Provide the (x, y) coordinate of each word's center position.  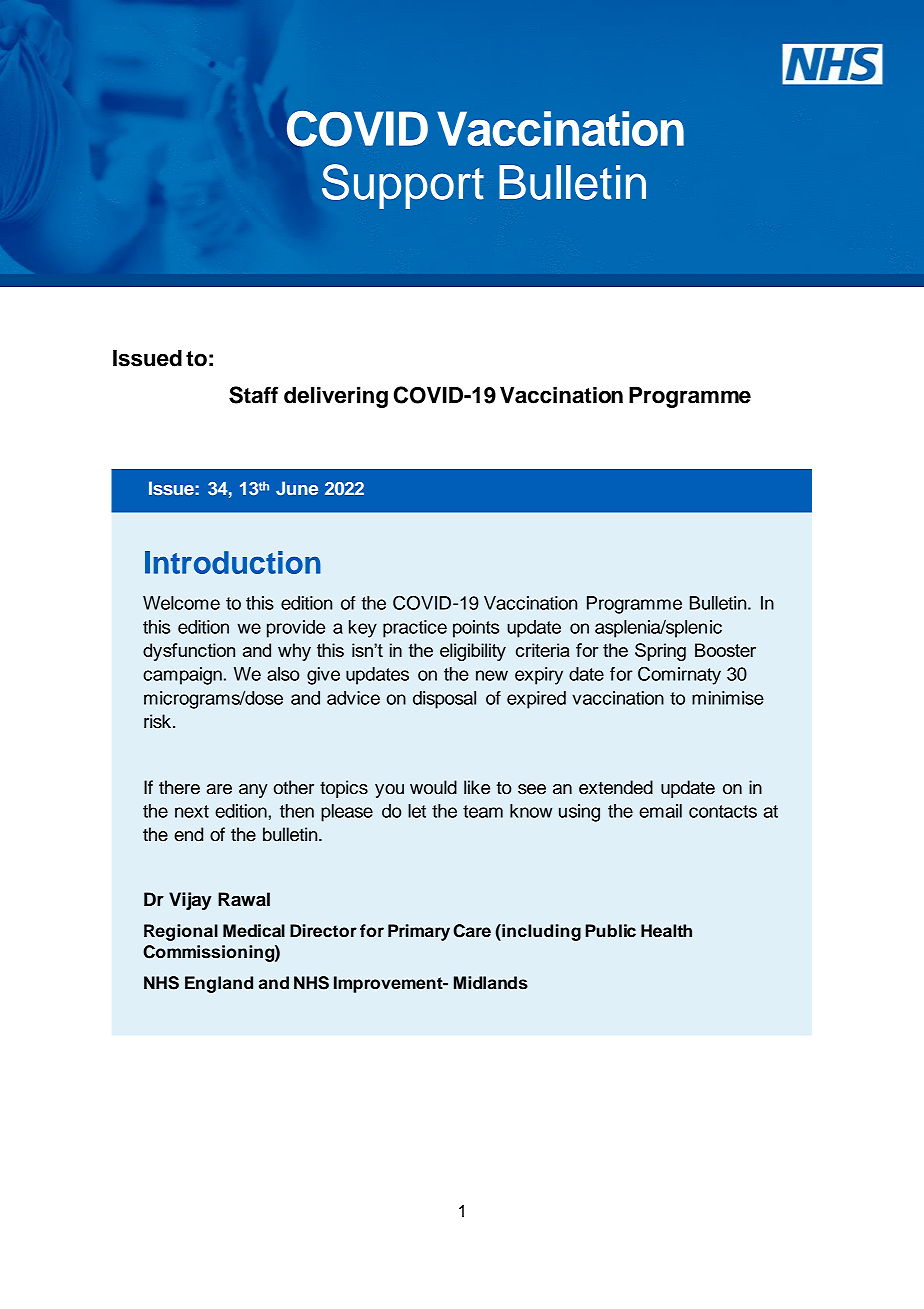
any (253, 791)
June (297, 488)
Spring (660, 652)
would (433, 787)
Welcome (181, 603)
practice (415, 629)
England (219, 984)
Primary (419, 932)
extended (616, 787)
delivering (336, 397)
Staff (253, 395)
